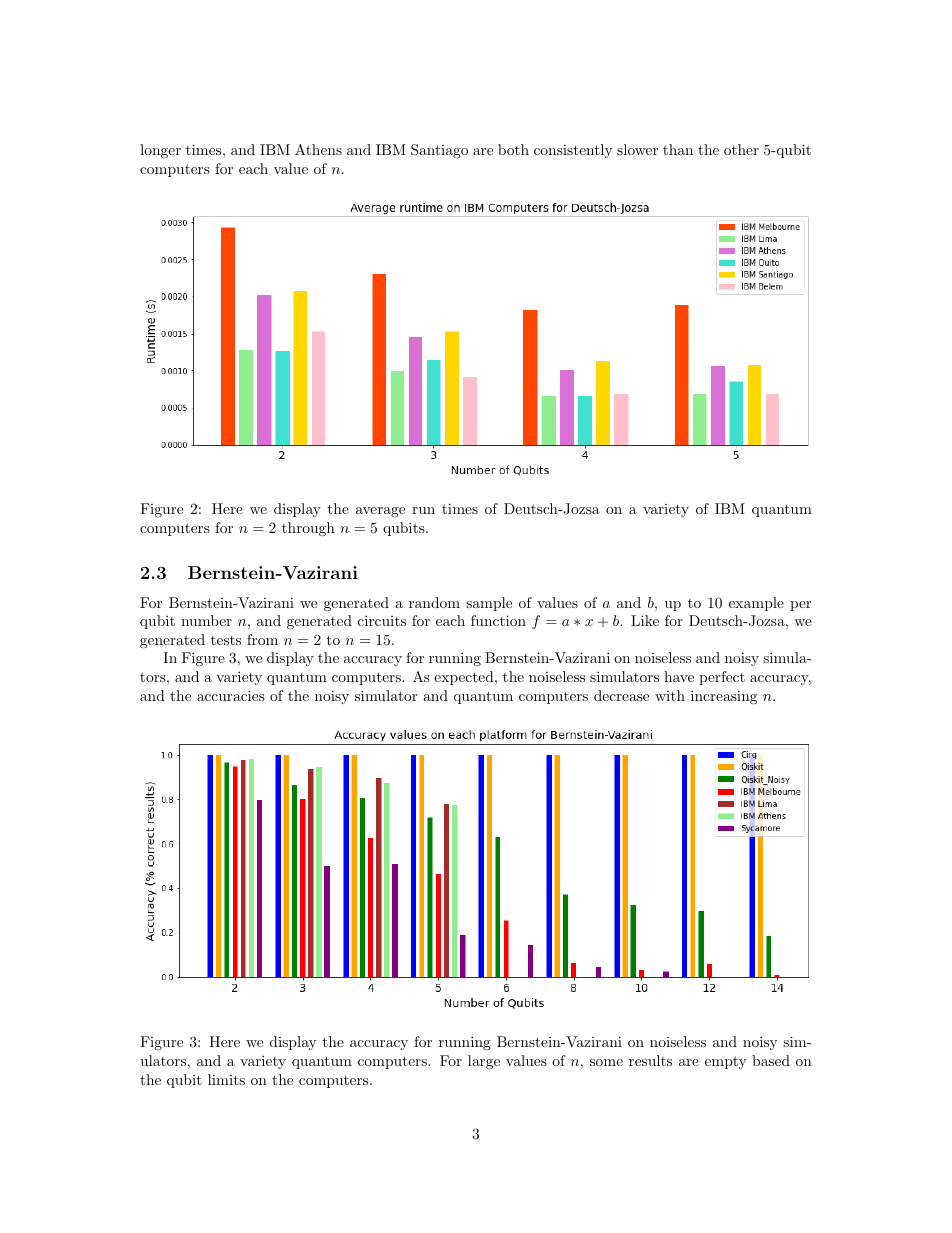 The image size is (952, 1233). What do you see at coordinates (160, 151) in the image?
I see `longer` at bounding box center [160, 151].
